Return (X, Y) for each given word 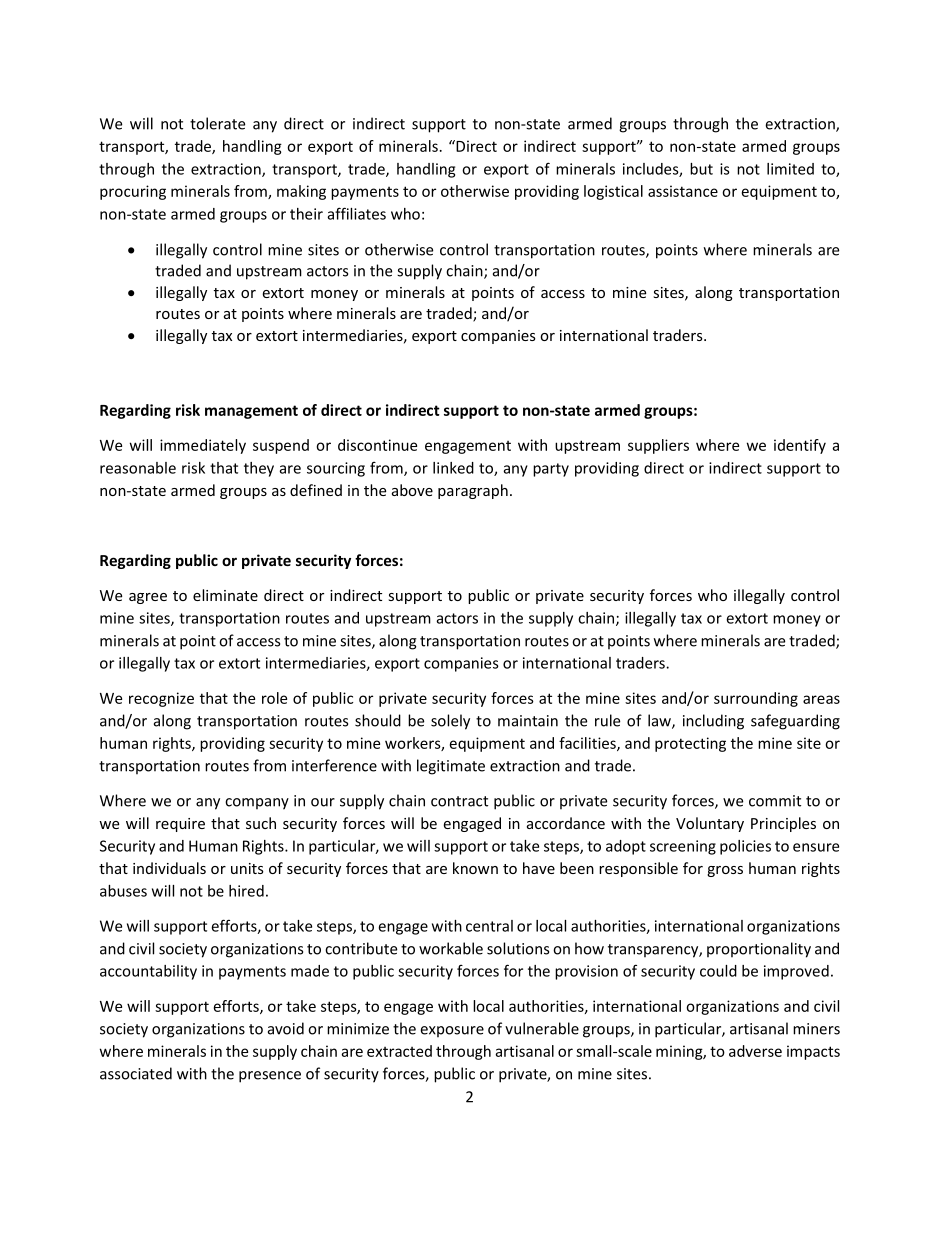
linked (453, 468)
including (713, 722)
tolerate (217, 123)
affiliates (357, 213)
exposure (452, 1032)
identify (800, 446)
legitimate (451, 767)
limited (790, 169)
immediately (203, 446)
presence (270, 1077)
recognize (161, 699)
